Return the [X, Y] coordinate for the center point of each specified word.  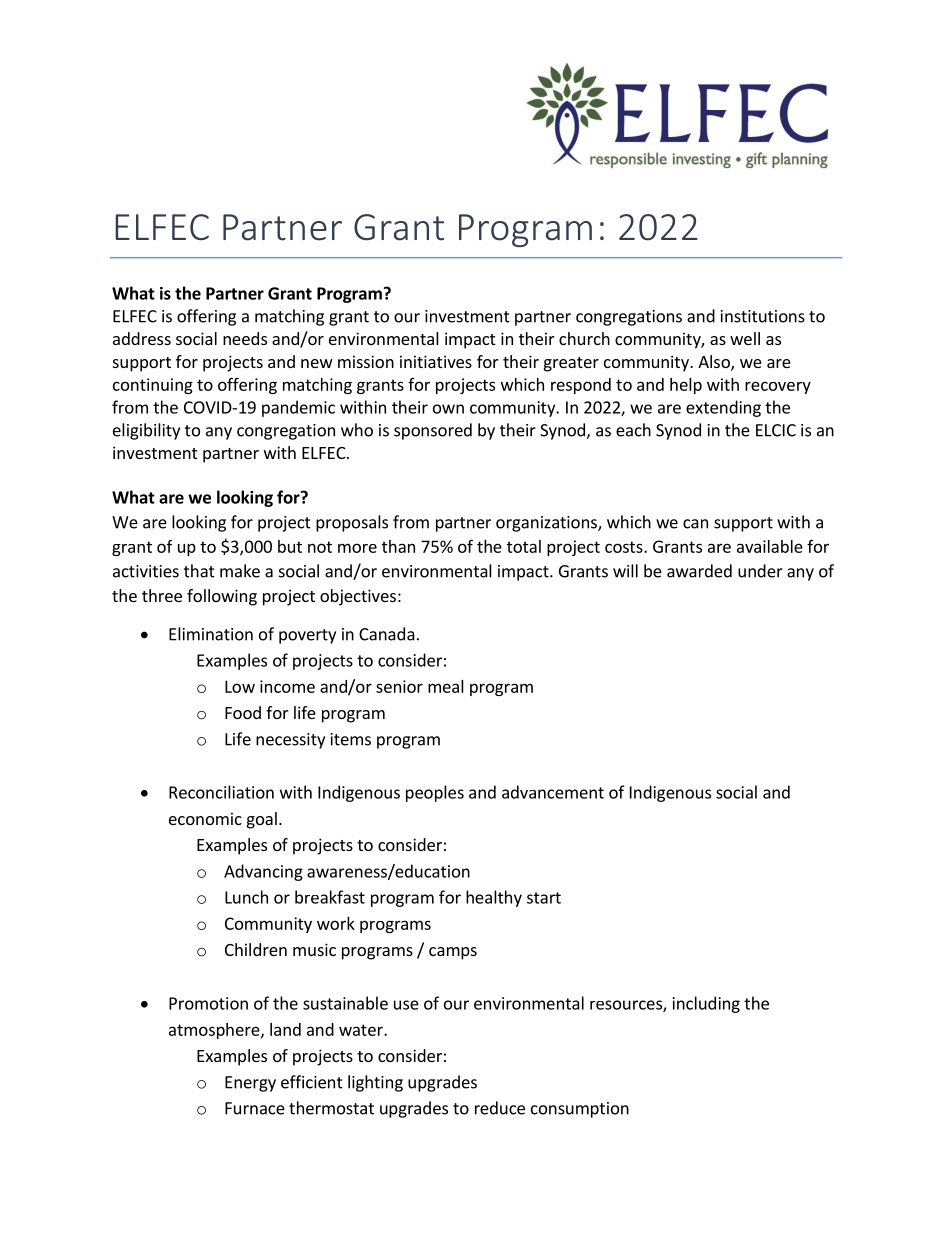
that [199, 571]
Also [715, 362]
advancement [553, 792]
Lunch [246, 897]
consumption [580, 1110]
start [544, 898]
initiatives [436, 361]
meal [446, 686]
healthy [494, 898]
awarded [699, 571]
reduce [500, 1108]
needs [245, 338]
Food [243, 712]
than [398, 546]
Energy [250, 1084]
